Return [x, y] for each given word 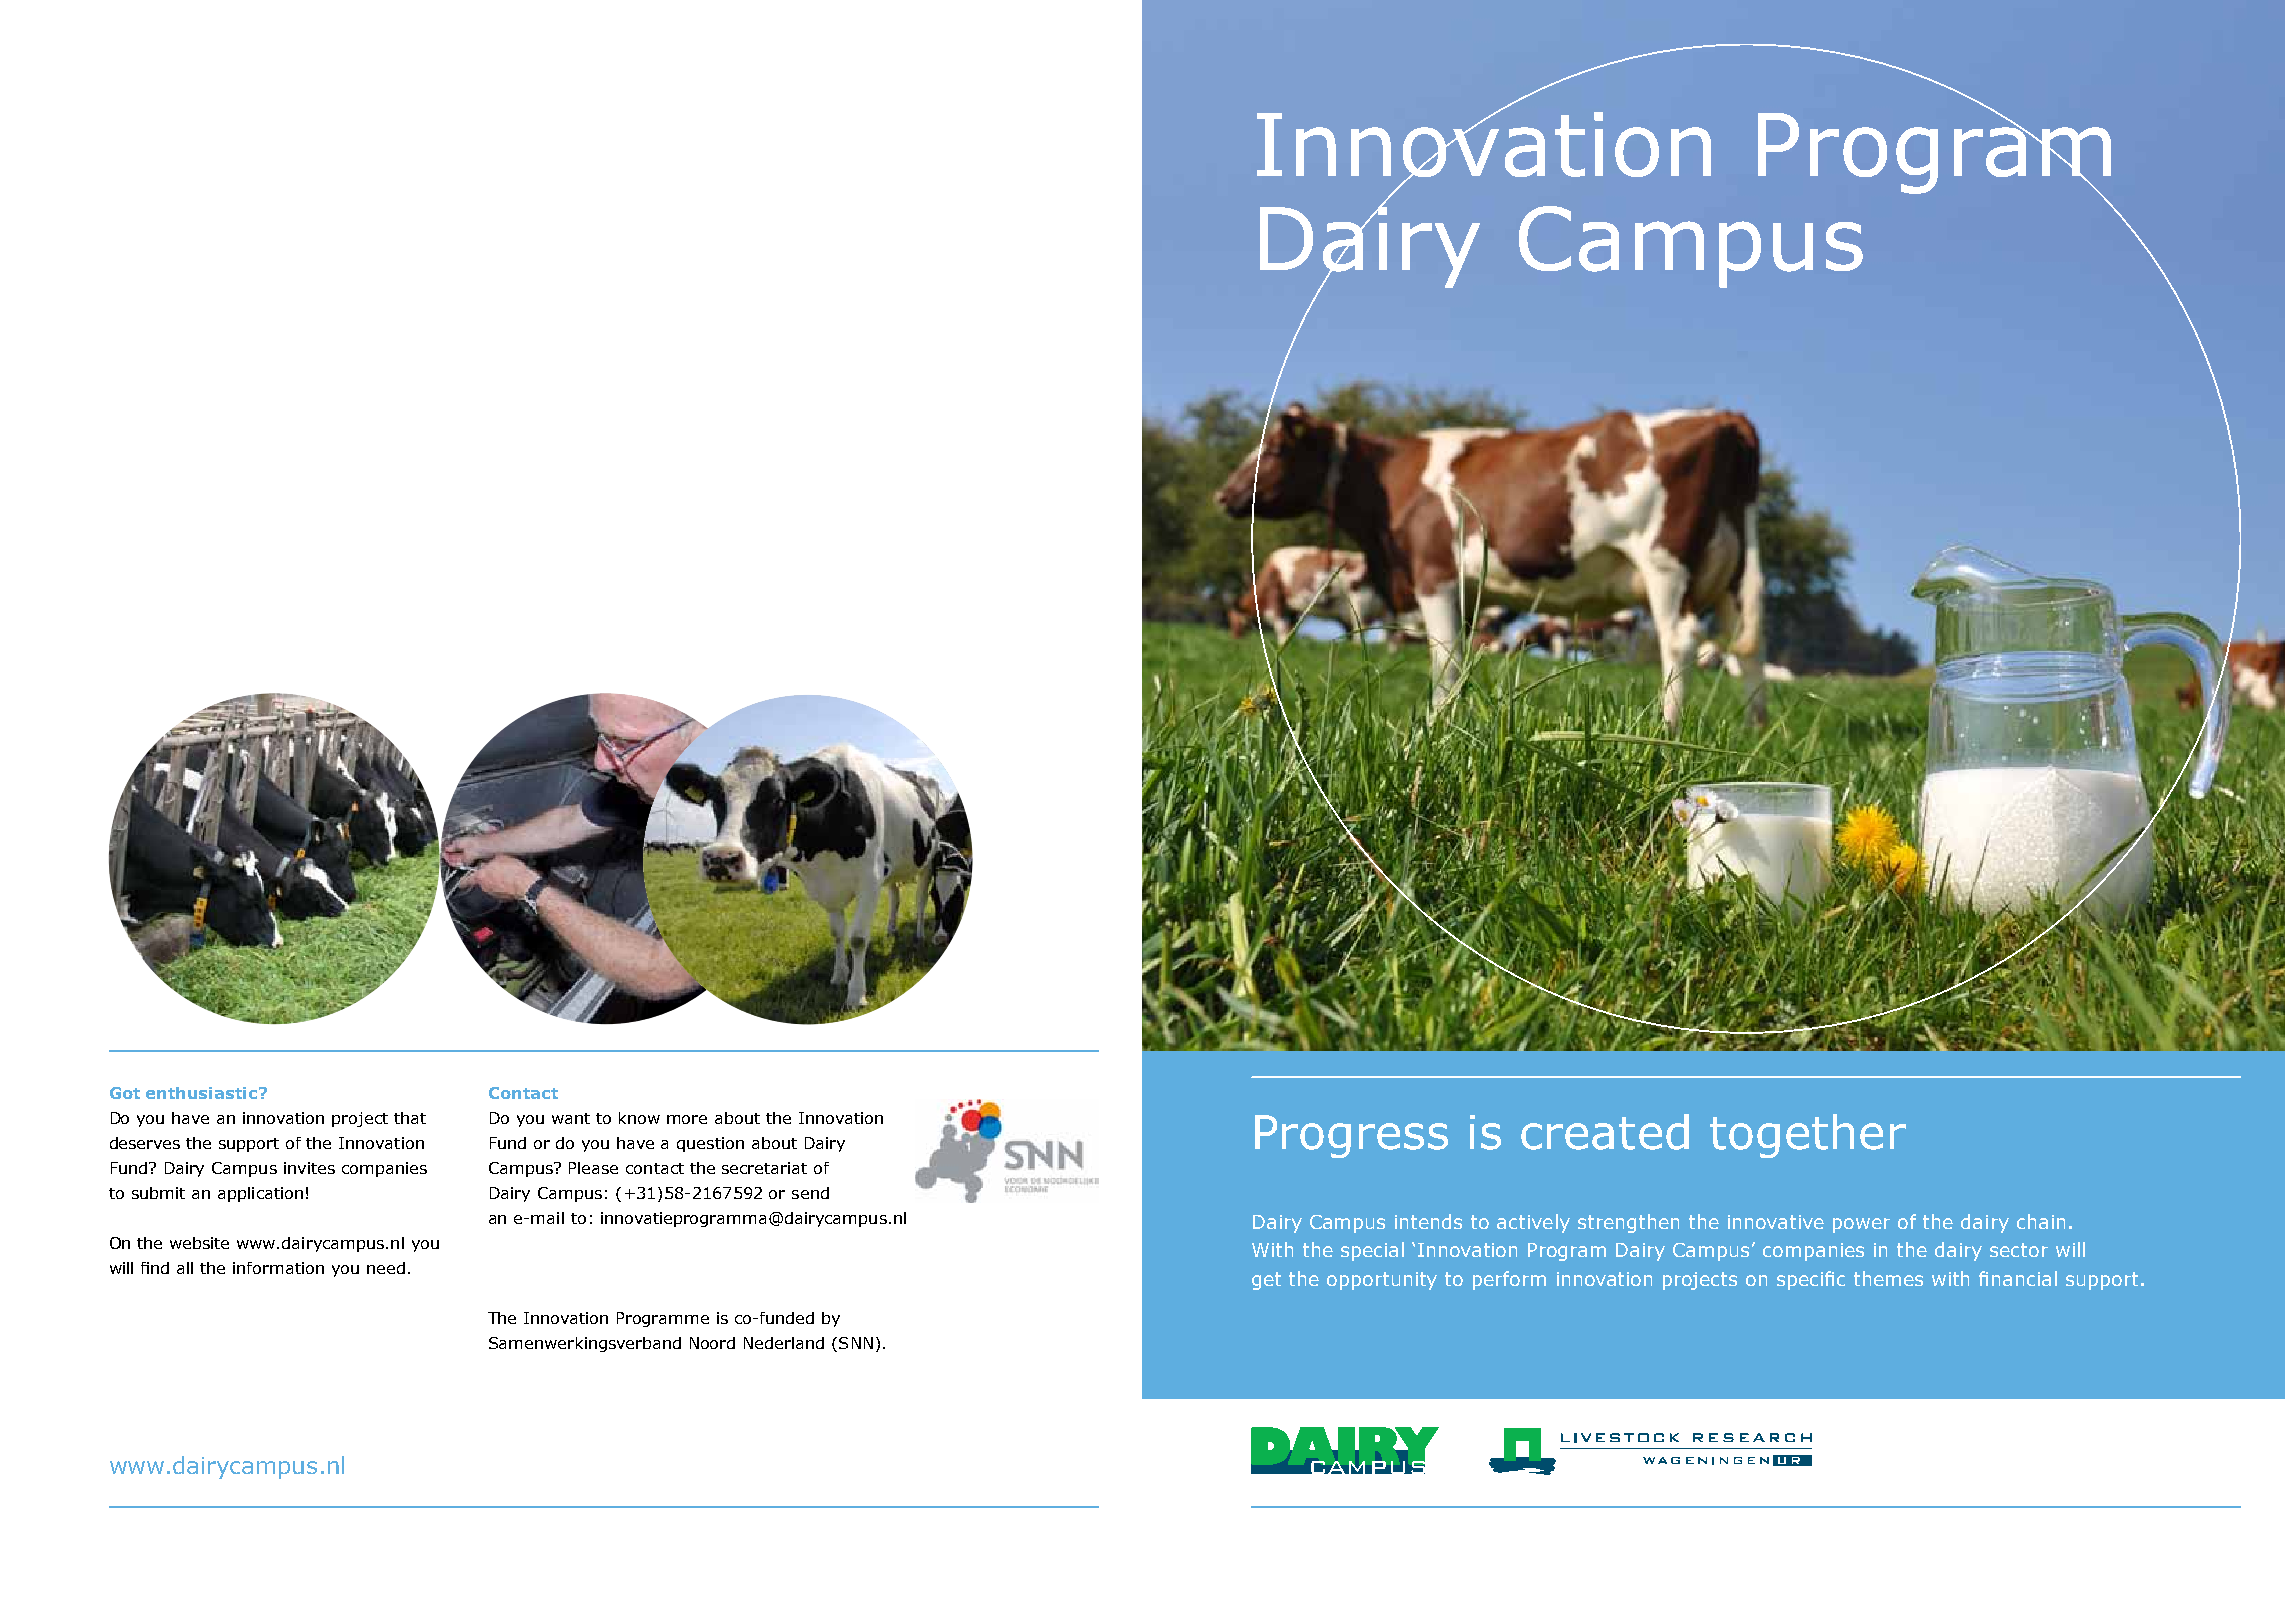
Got [125, 1093]
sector [2019, 1250]
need [386, 1268]
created [1605, 1132]
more [687, 1119]
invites [309, 1168]
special [1372, 1251]
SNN [856, 1343]
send [810, 1193]
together [1808, 1136]
